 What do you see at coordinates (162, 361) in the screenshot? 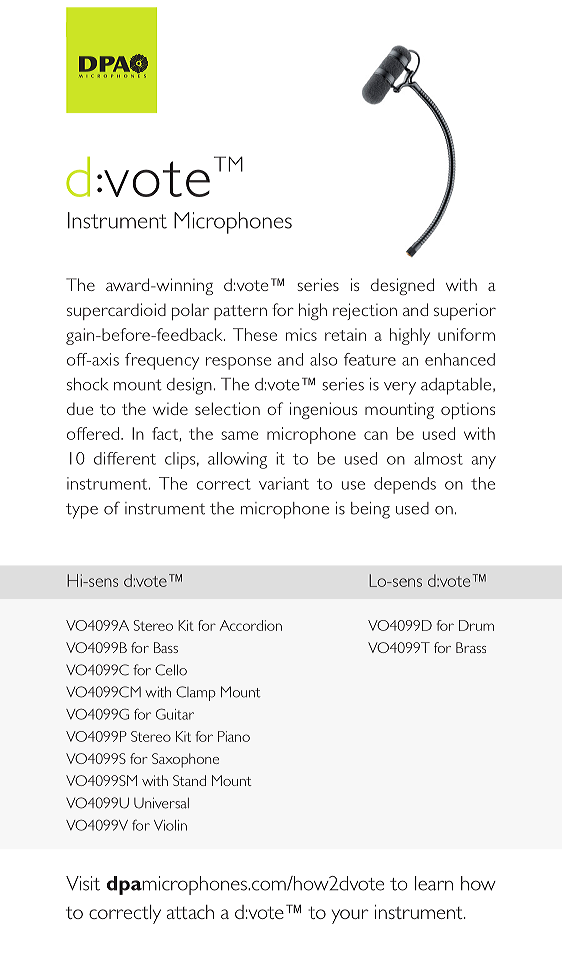
I see `frequency` at bounding box center [162, 361].
